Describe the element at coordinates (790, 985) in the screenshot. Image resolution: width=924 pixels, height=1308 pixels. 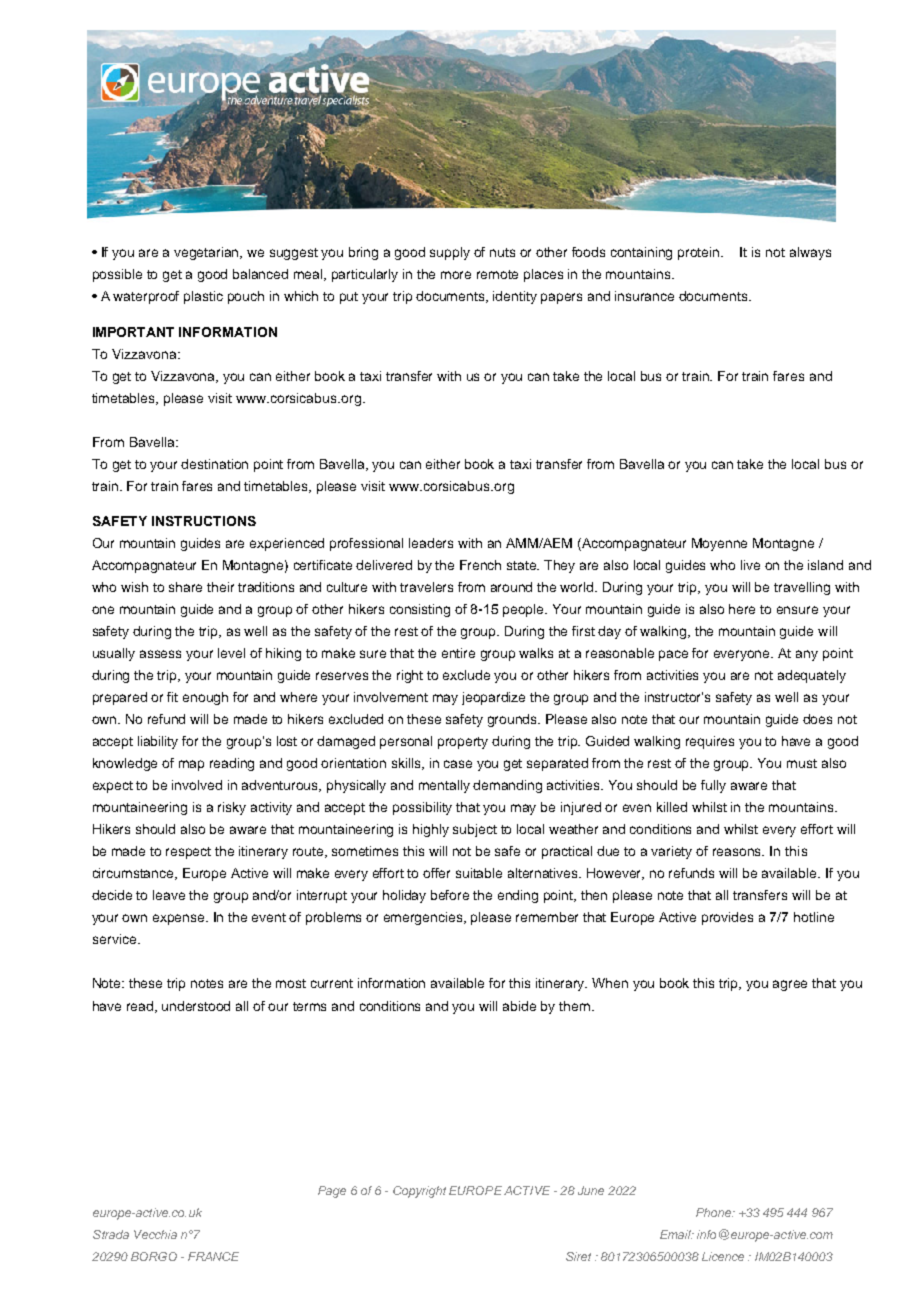
I see `agree` at that location.
